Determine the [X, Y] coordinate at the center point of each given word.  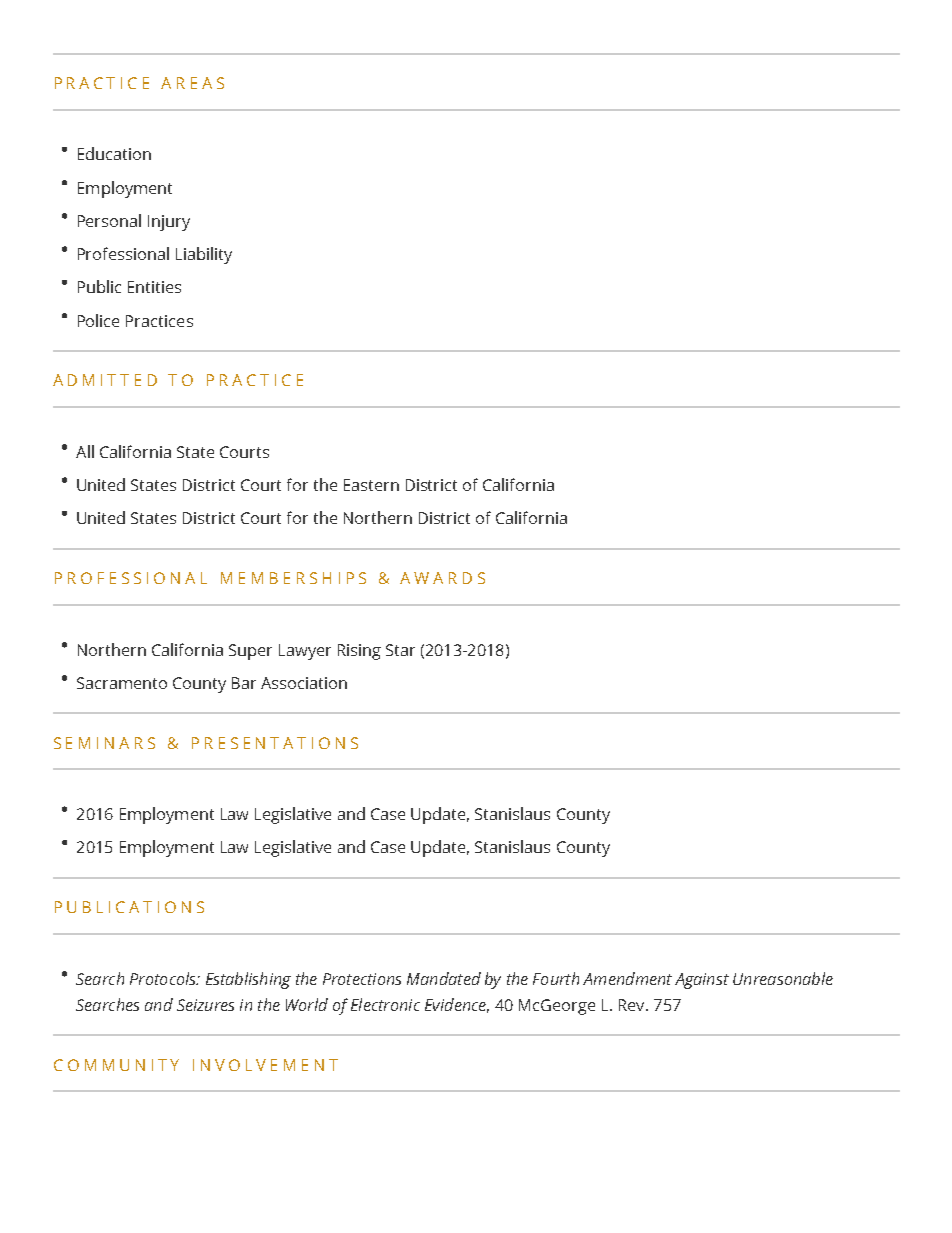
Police [98, 320]
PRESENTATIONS [275, 743]
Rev [633, 1005]
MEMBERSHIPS [293, 578]
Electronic [385, 1004]
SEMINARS [104, 743]
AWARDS [442, 578]
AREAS [192, 83]
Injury [169, 223]
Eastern [371, 485]
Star [400, 650]
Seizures [205, 1005]
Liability [204, 255]
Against [702, 981]
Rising [359, 652]
